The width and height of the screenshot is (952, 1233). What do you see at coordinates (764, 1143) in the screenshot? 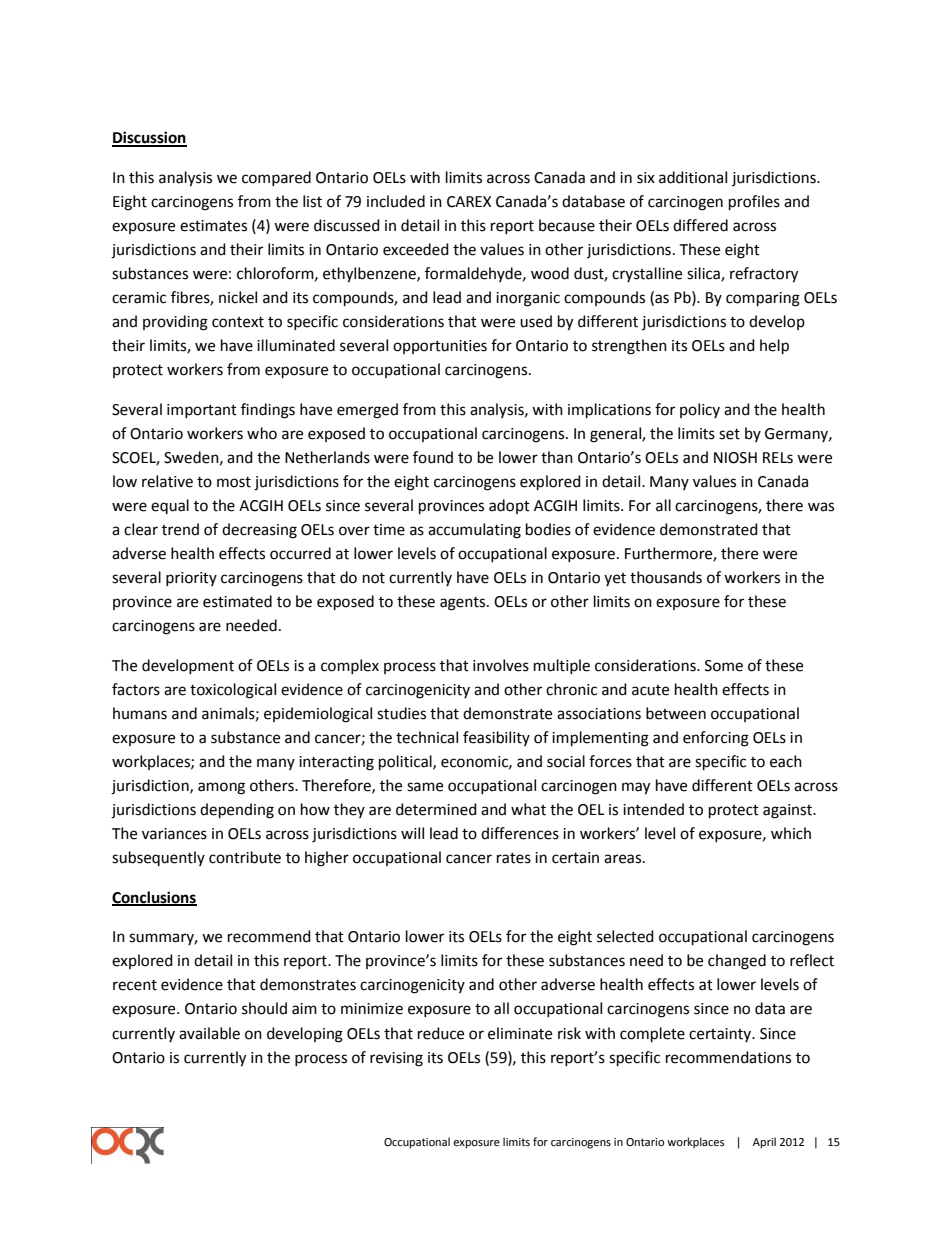
I see `April` at bounding box center [764, 1143].
